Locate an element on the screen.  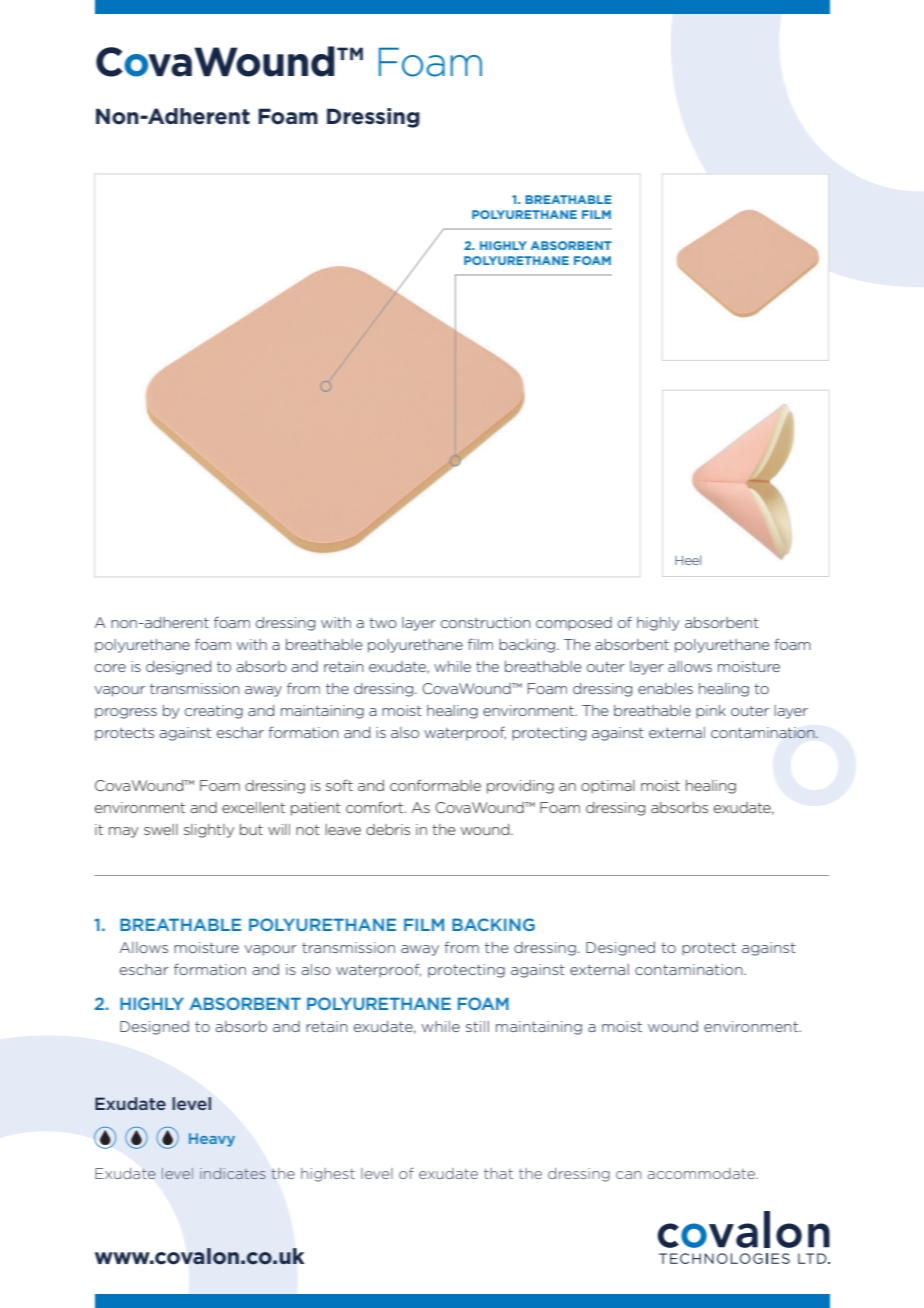
Heel is located at coordinates (688, 560).
